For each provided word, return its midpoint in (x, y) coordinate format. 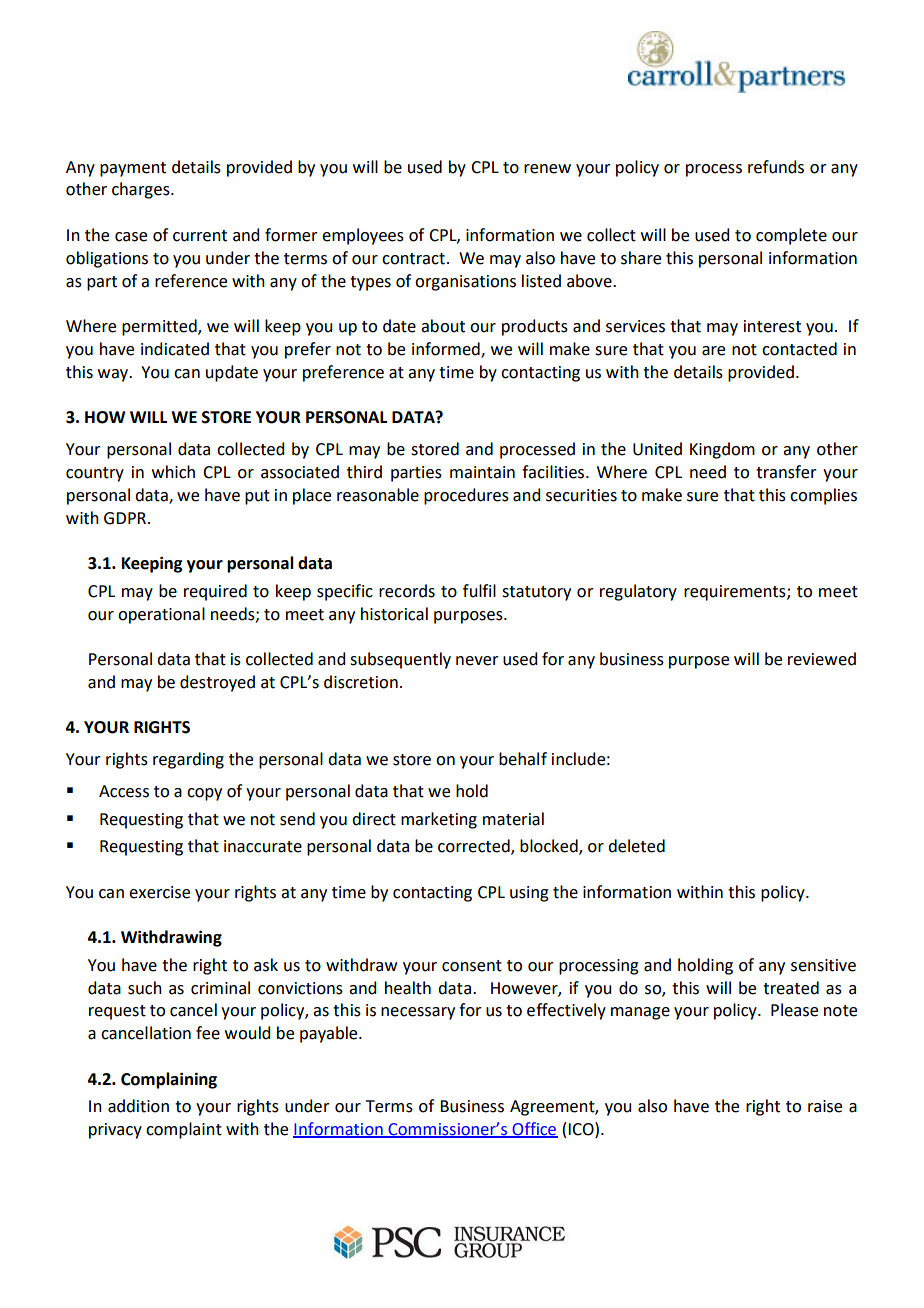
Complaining (169, 1080)
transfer (786, 472)
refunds (776, 167)
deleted (636, 846)
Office (534, 1129)
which (173, 472)
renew (547, 169)
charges (142, 190)
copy (204, 794)
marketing (439, 820)
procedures (466, 496)
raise (825, 1106)
